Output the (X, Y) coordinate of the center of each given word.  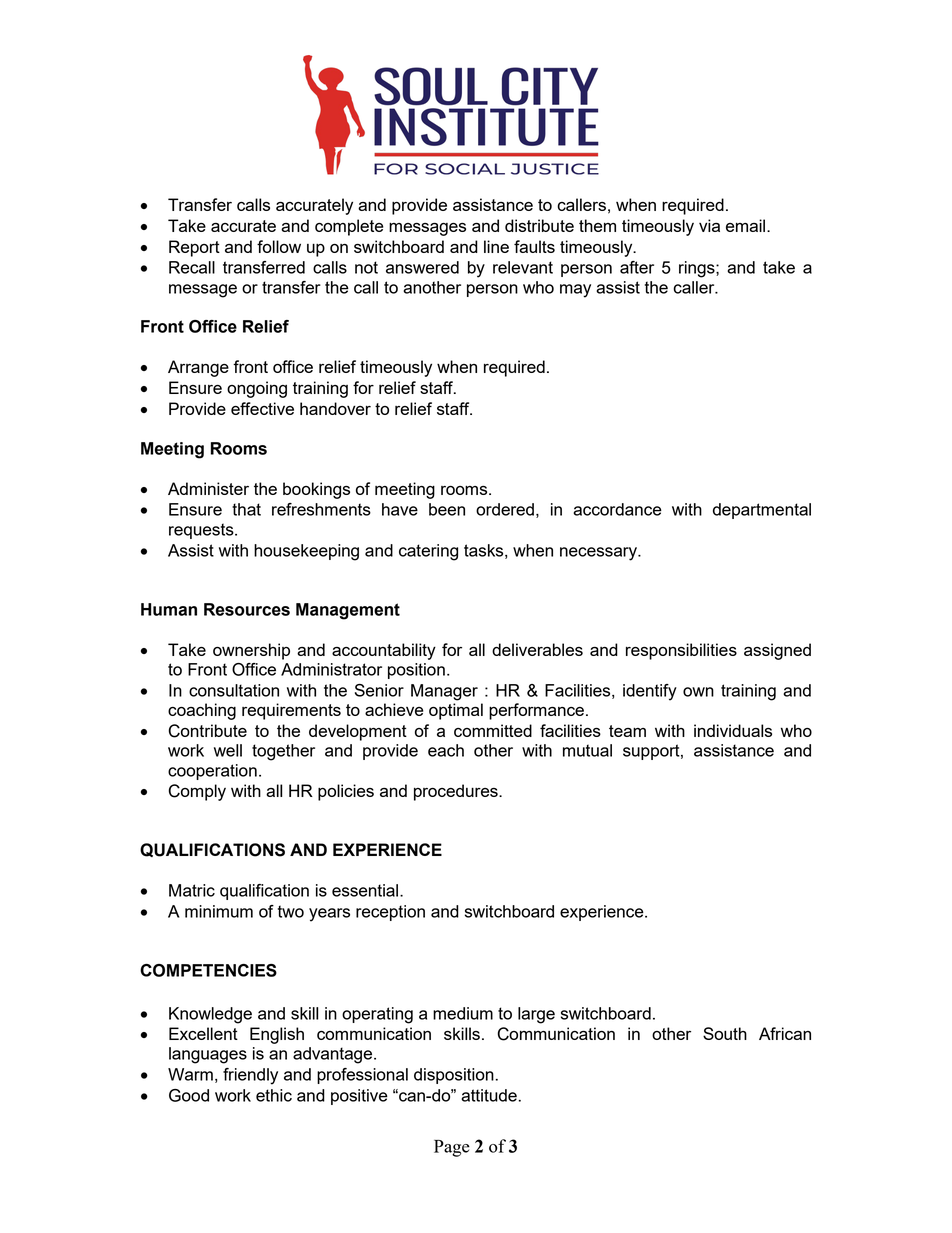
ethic (274, 1095)
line (496, 246)
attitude (489, 1095)
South (725, 1033)
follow (279, 246)
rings (698, 269)
